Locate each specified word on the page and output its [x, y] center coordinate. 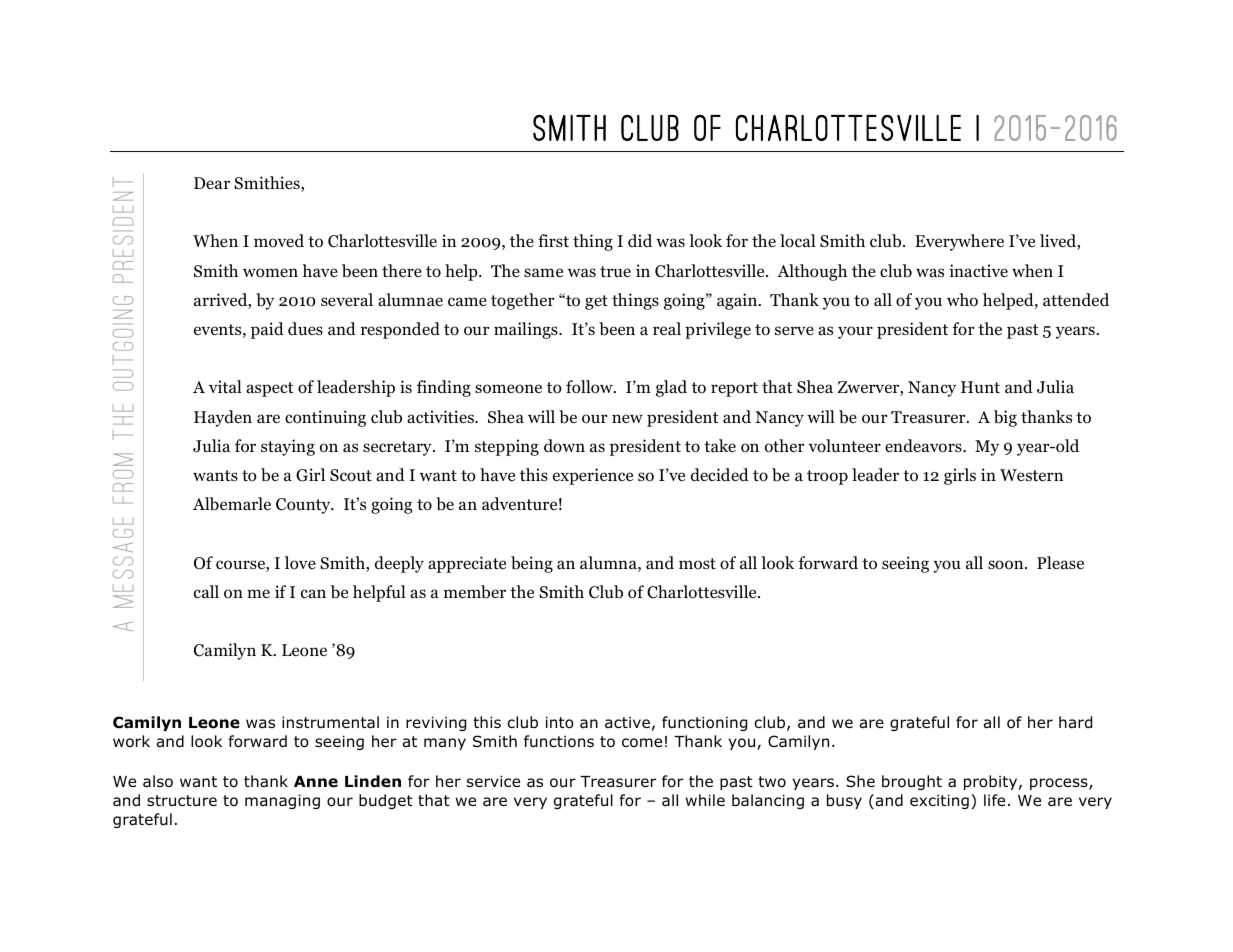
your [855, 332]
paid [267, 330]
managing [282, 801]
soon [1007, 565]
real [667, 328]
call [206, 592]
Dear [212, 183]
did [640, 240]
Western [1031, 475]
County [304, 506]
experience [593, 476]
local [798, 241]
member [475, 592]
